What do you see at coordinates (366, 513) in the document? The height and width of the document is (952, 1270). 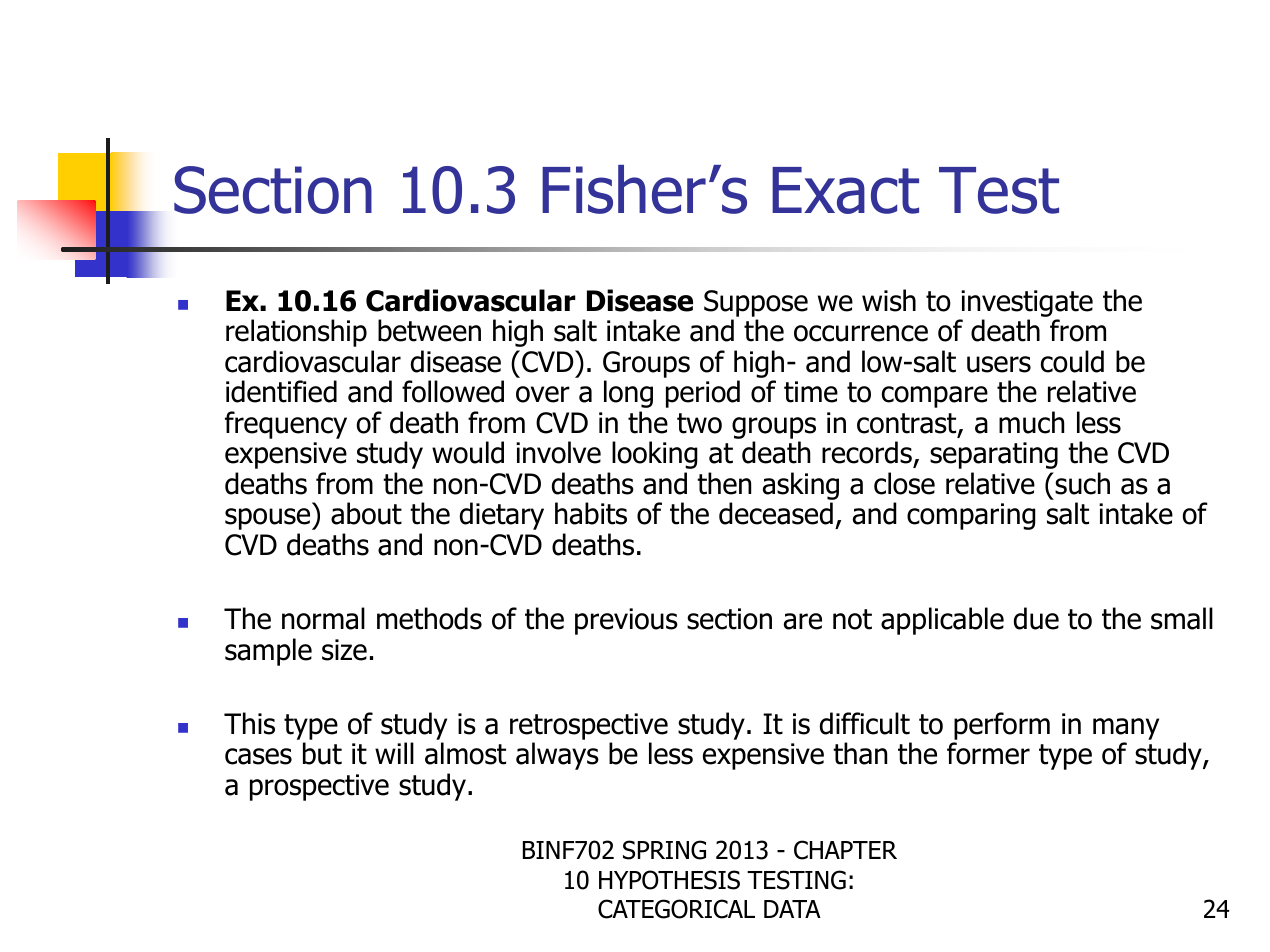 I see `about` at bounding box center [366, 513].
